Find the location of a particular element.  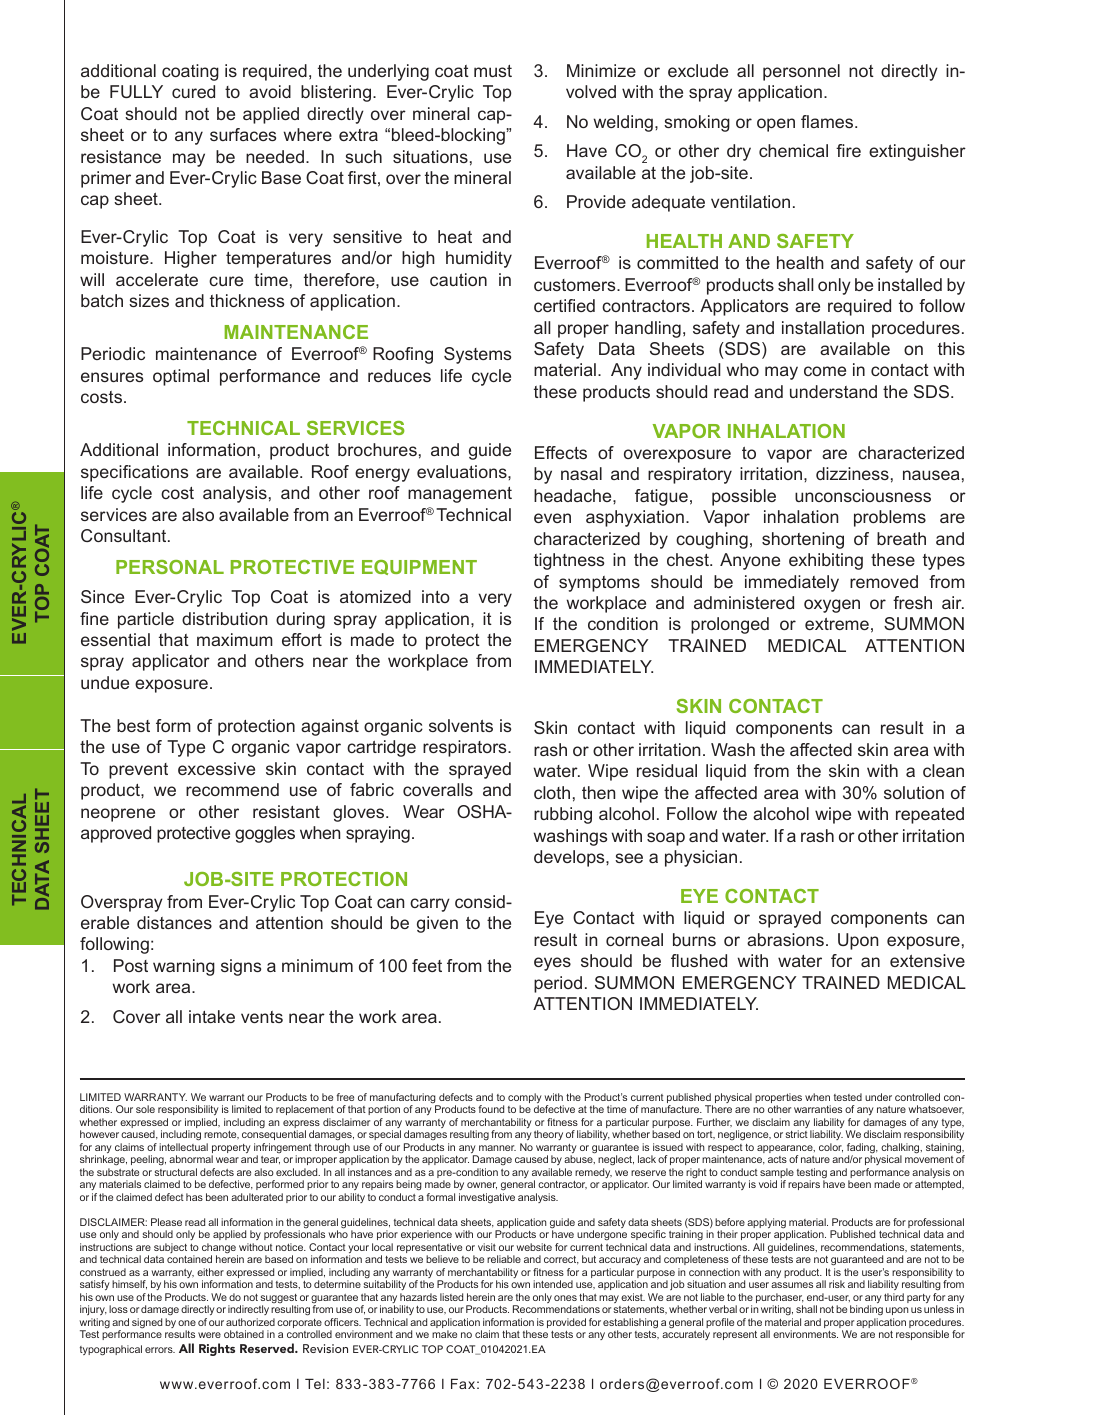

best is located at coordinates (133, 725).
